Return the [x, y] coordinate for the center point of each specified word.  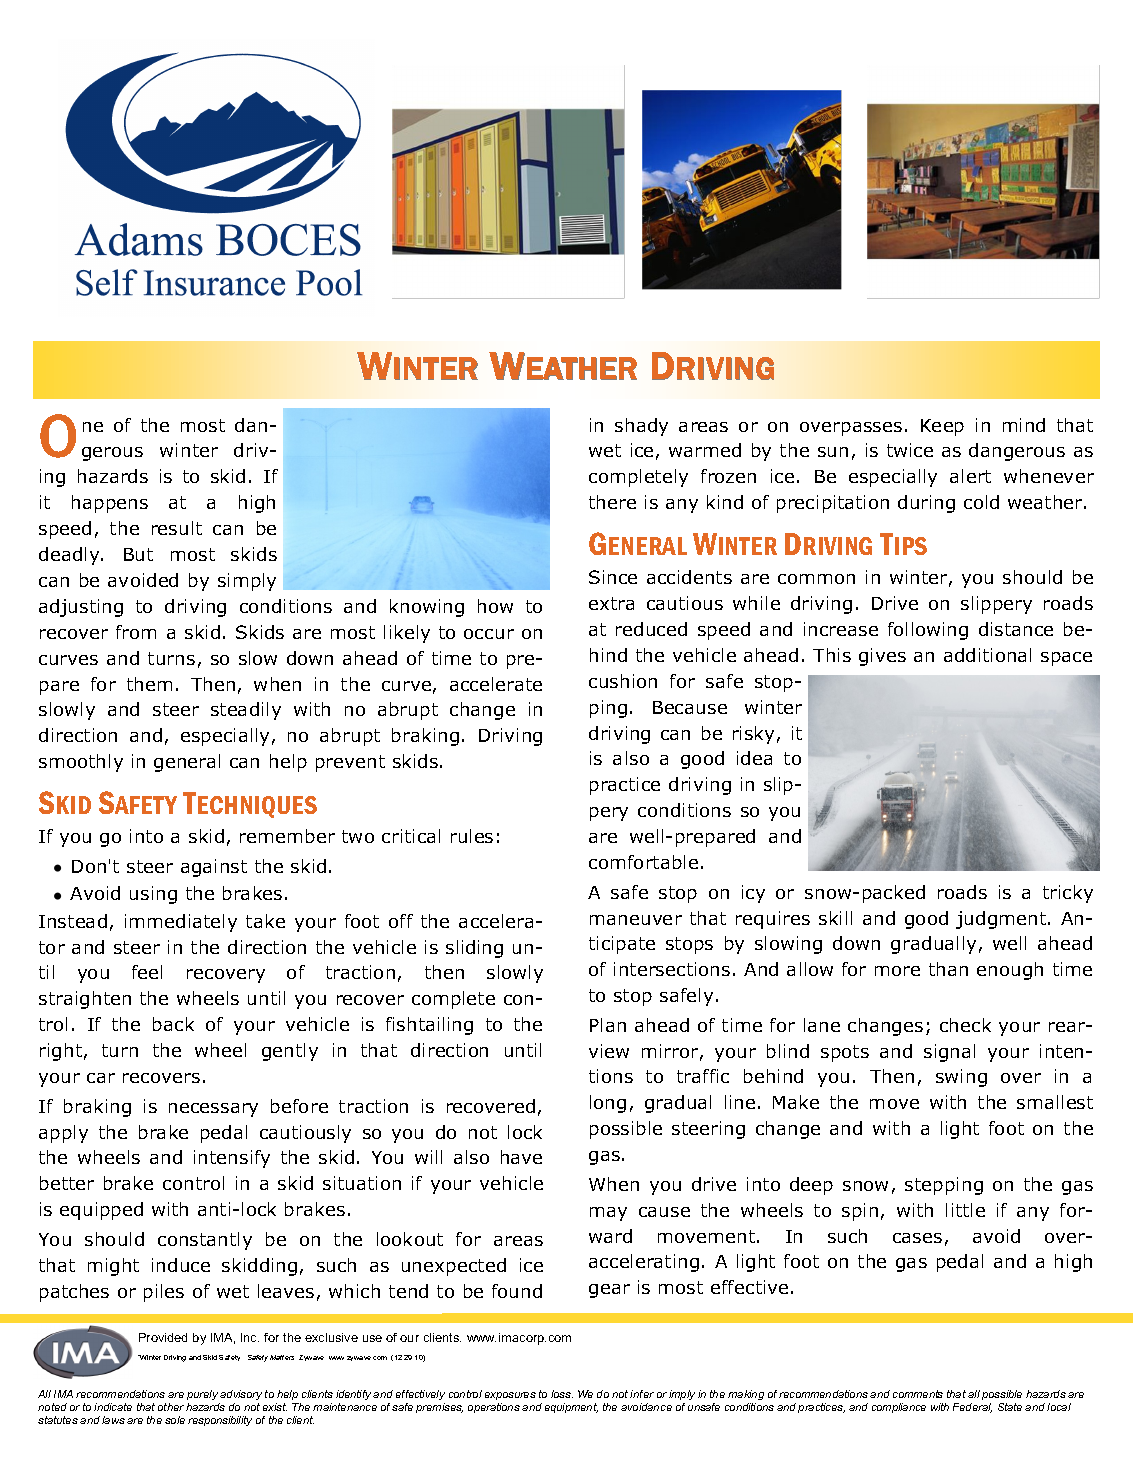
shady [641, 427]
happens [110, 504]
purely [202, 1395]
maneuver [636, 920]
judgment [1002, 920]
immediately [181, 923]
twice [910, 450]
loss [562, 1394]
